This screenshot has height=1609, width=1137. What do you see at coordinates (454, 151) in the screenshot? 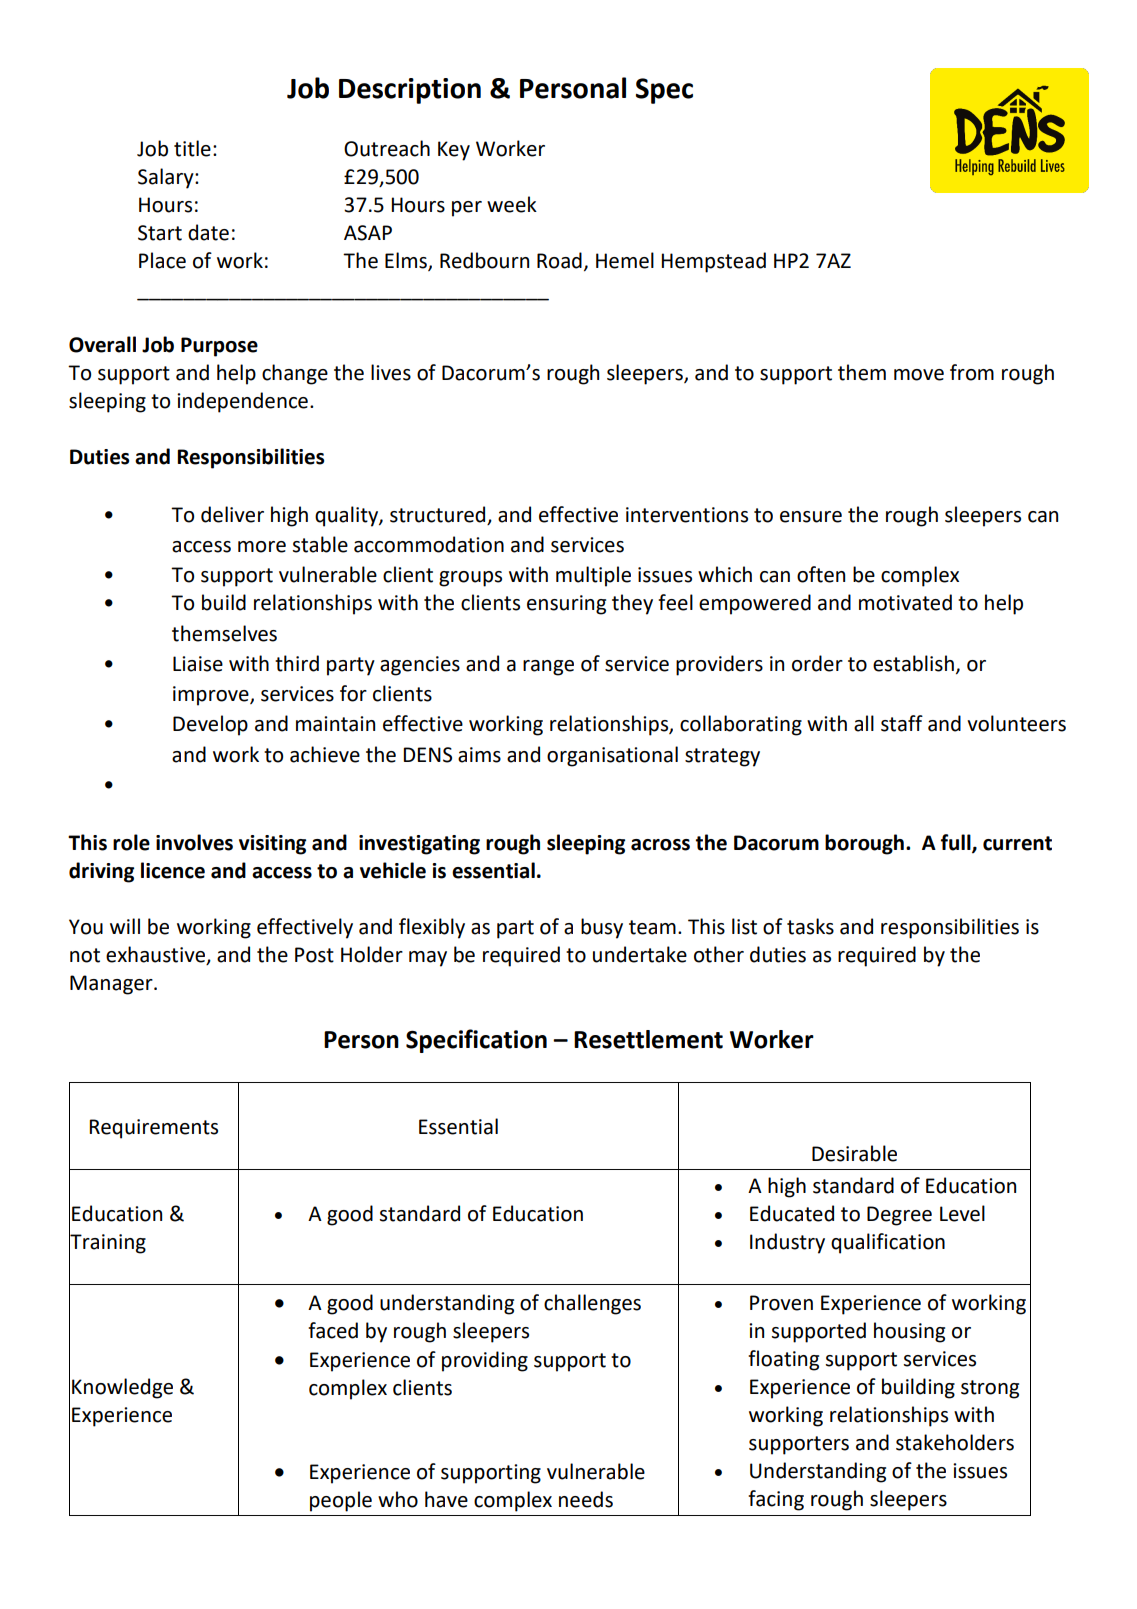
I see `Key` at bounding box center [454, 151].
